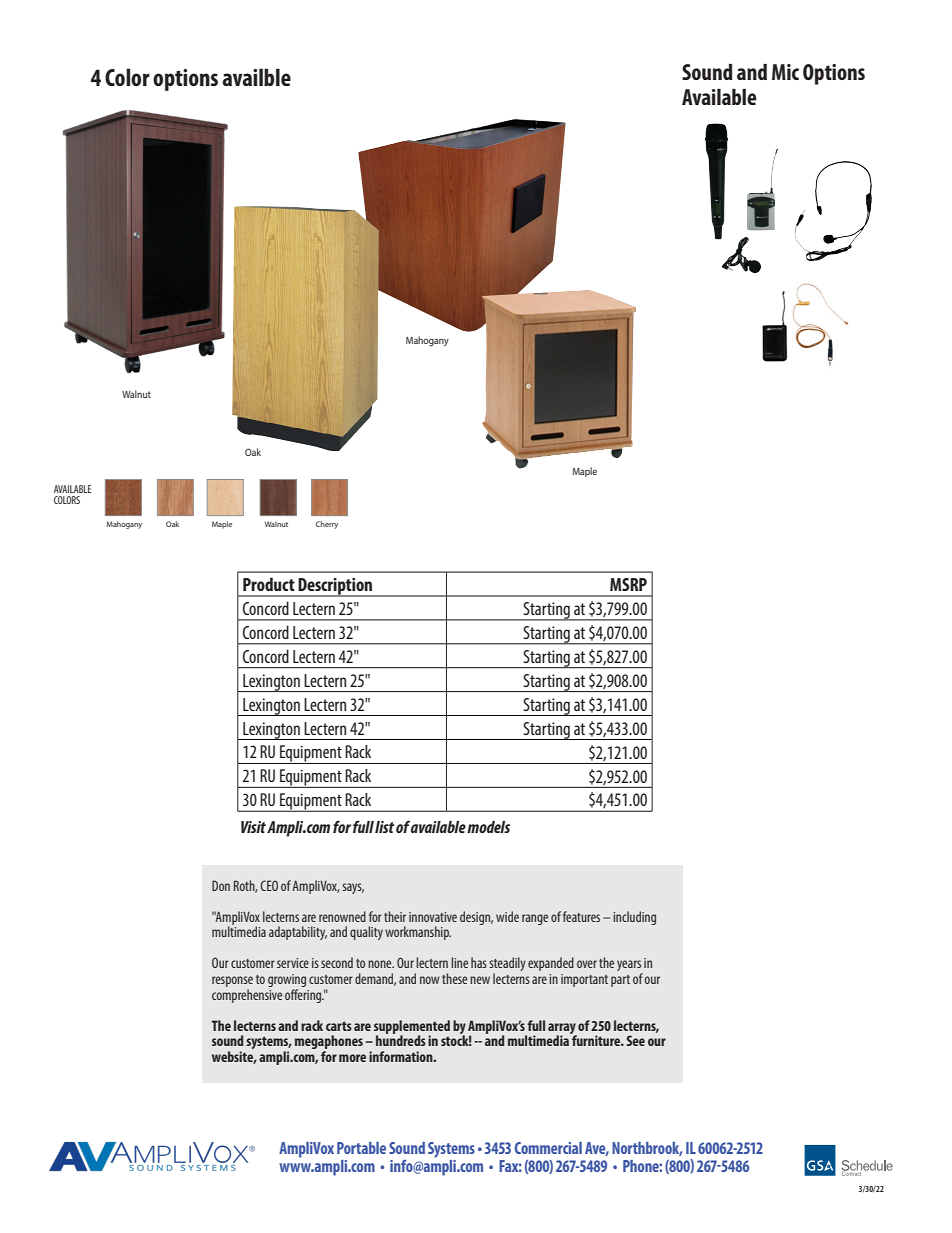 This document has height=1233, width=952. What do you see at coordinates (628, 584) in the document?
I see `MSRP` at bounding box center [628, 584].
